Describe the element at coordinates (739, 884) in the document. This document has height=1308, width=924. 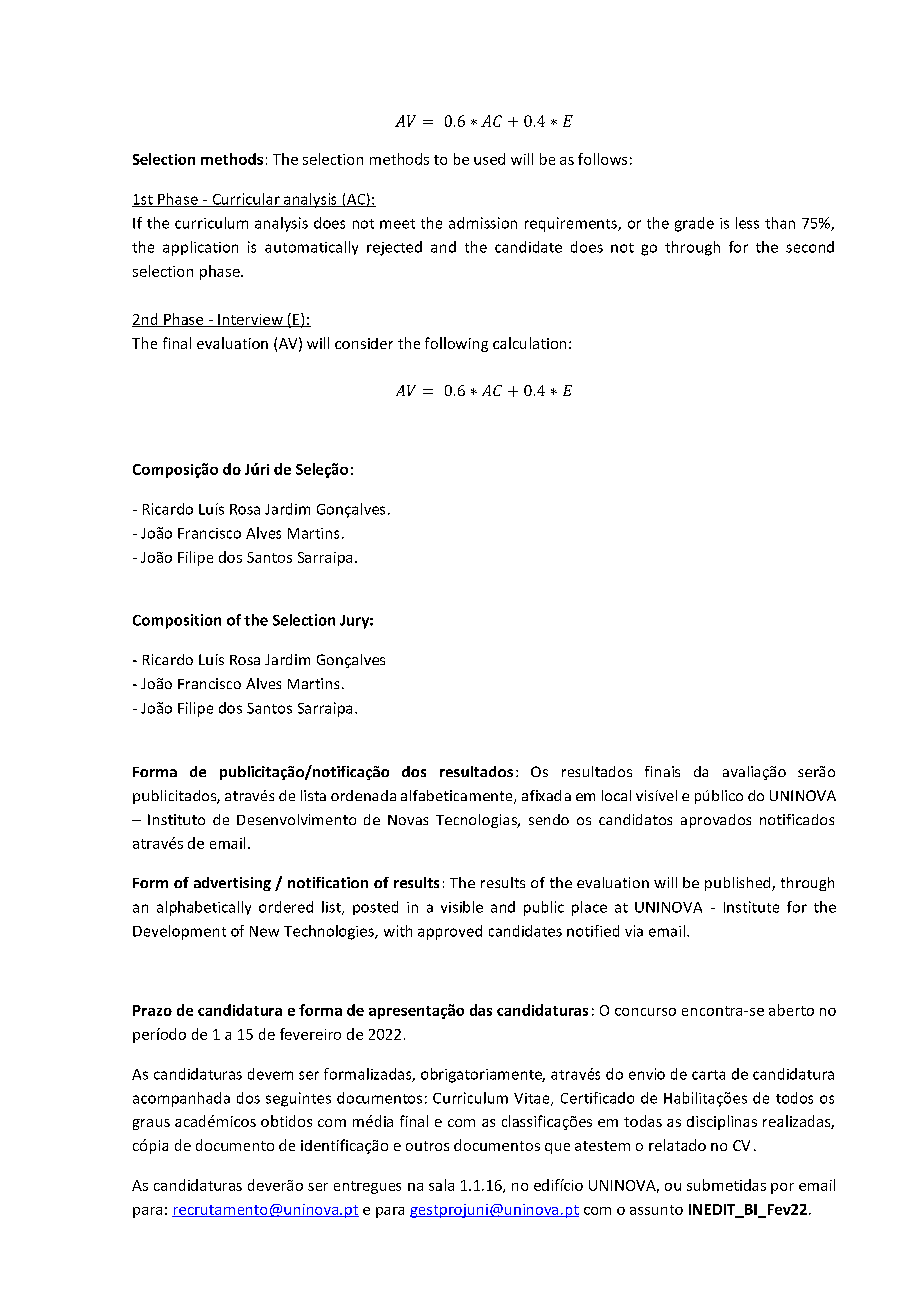
I see `published` at that location.
